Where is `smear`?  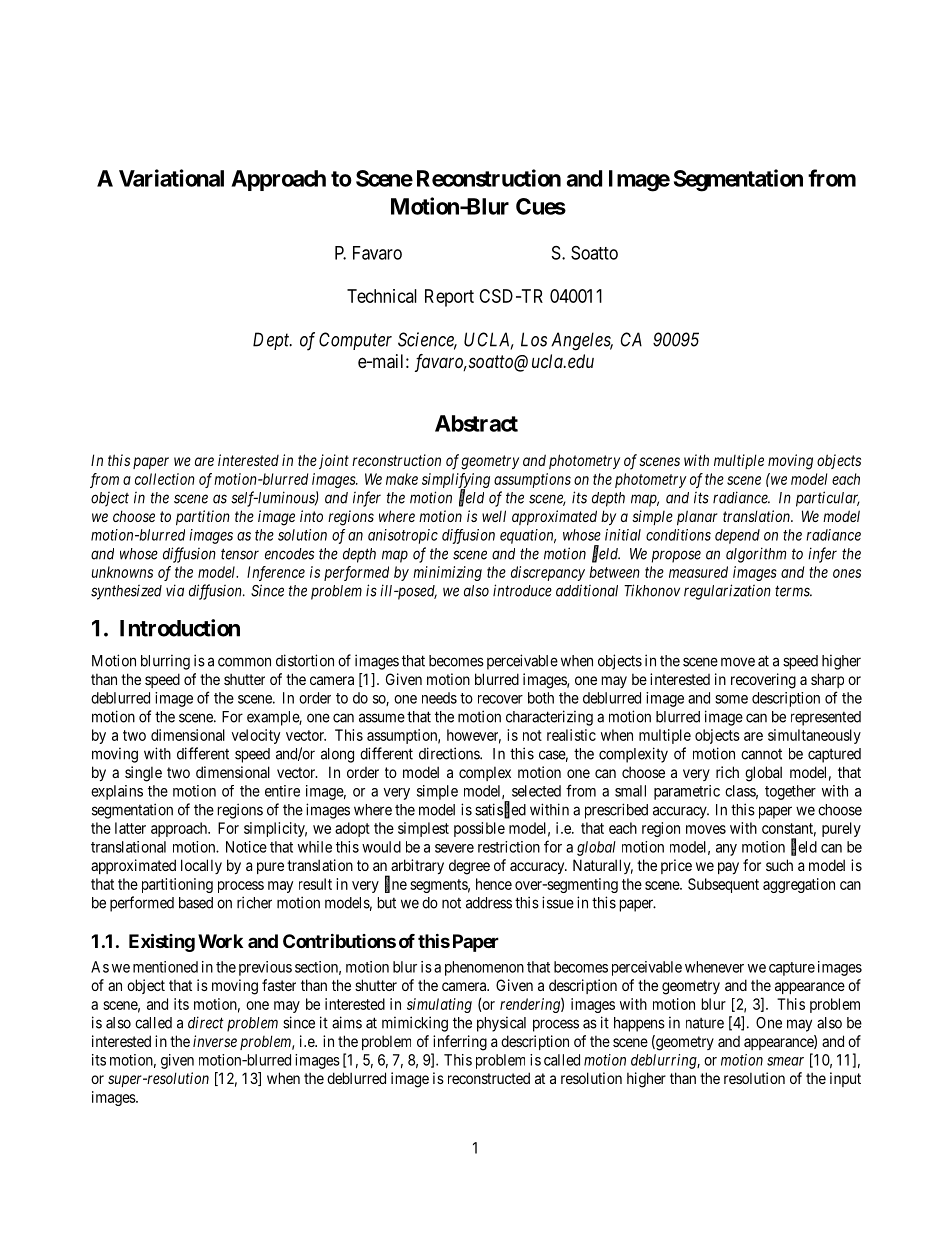
smear is located at coordinates (785, 1061).
